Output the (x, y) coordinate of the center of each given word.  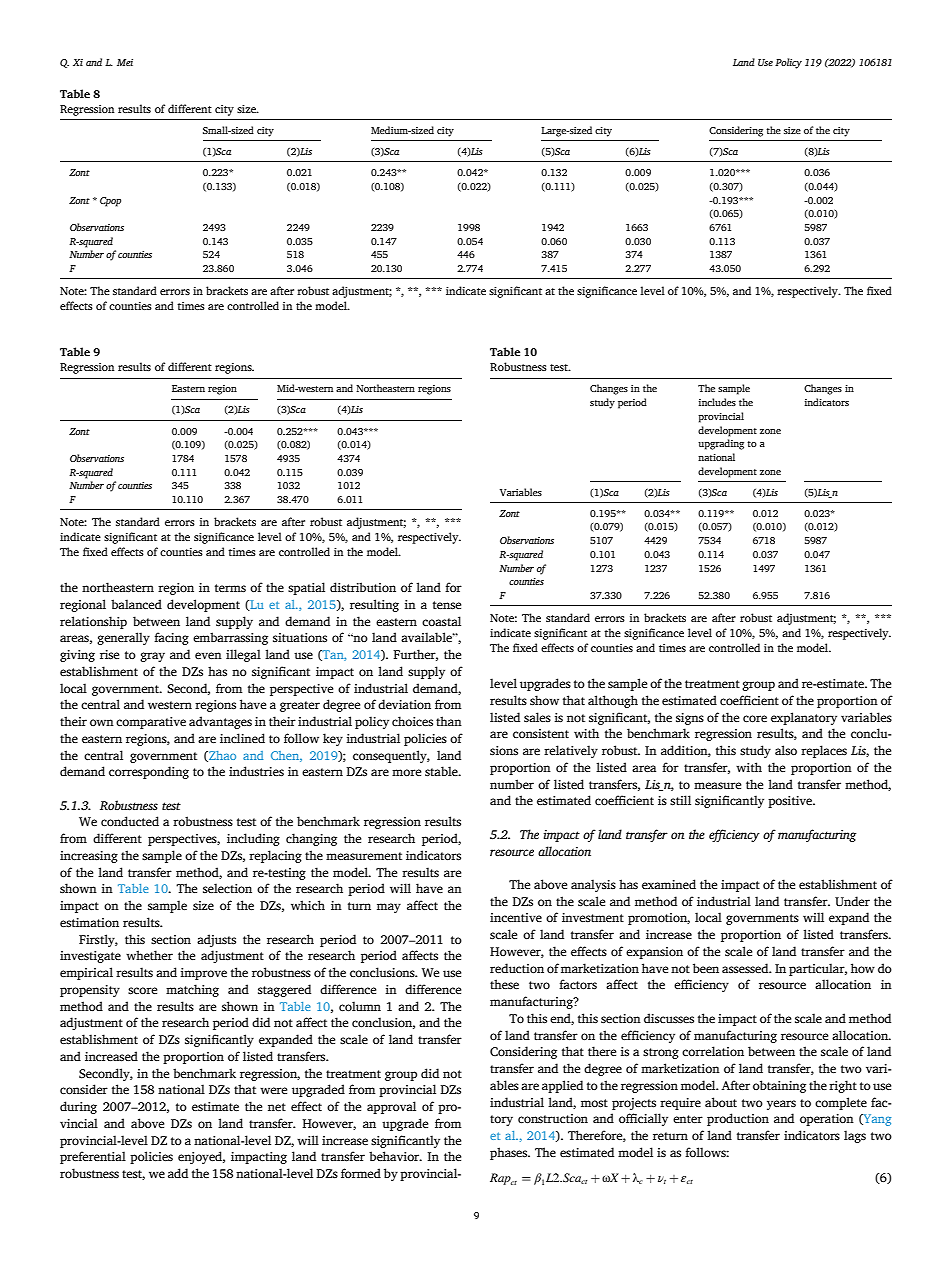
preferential (93, 1157)
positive (791, 802)
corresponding (149, 772)
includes (717, 402)
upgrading (721, 444)
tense (447, 605)
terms (230, 588)
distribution (363, 587)
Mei (125, 62)
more (406, 772)
